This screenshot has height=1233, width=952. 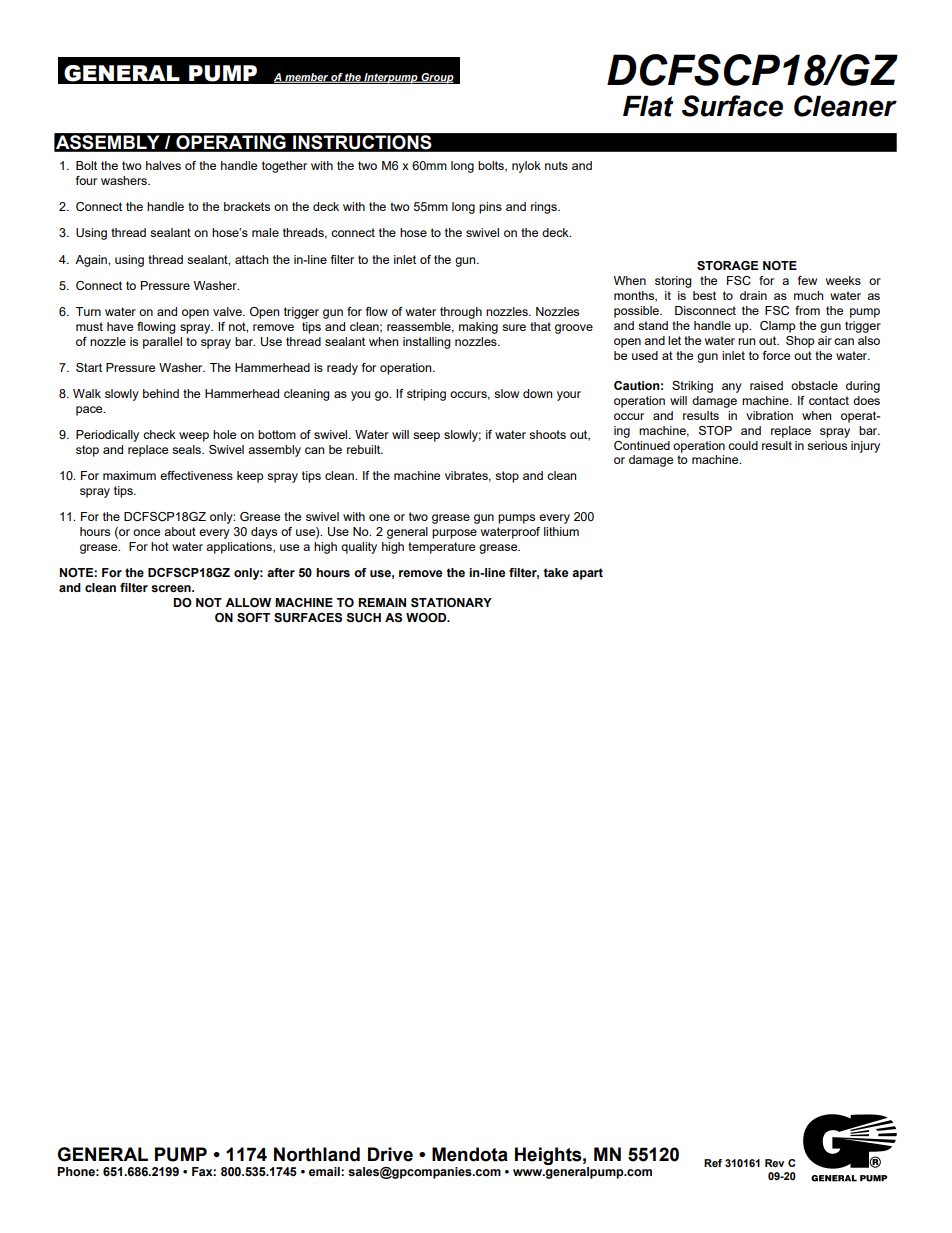 I want to click on seep, so click(x=426, y=437).
